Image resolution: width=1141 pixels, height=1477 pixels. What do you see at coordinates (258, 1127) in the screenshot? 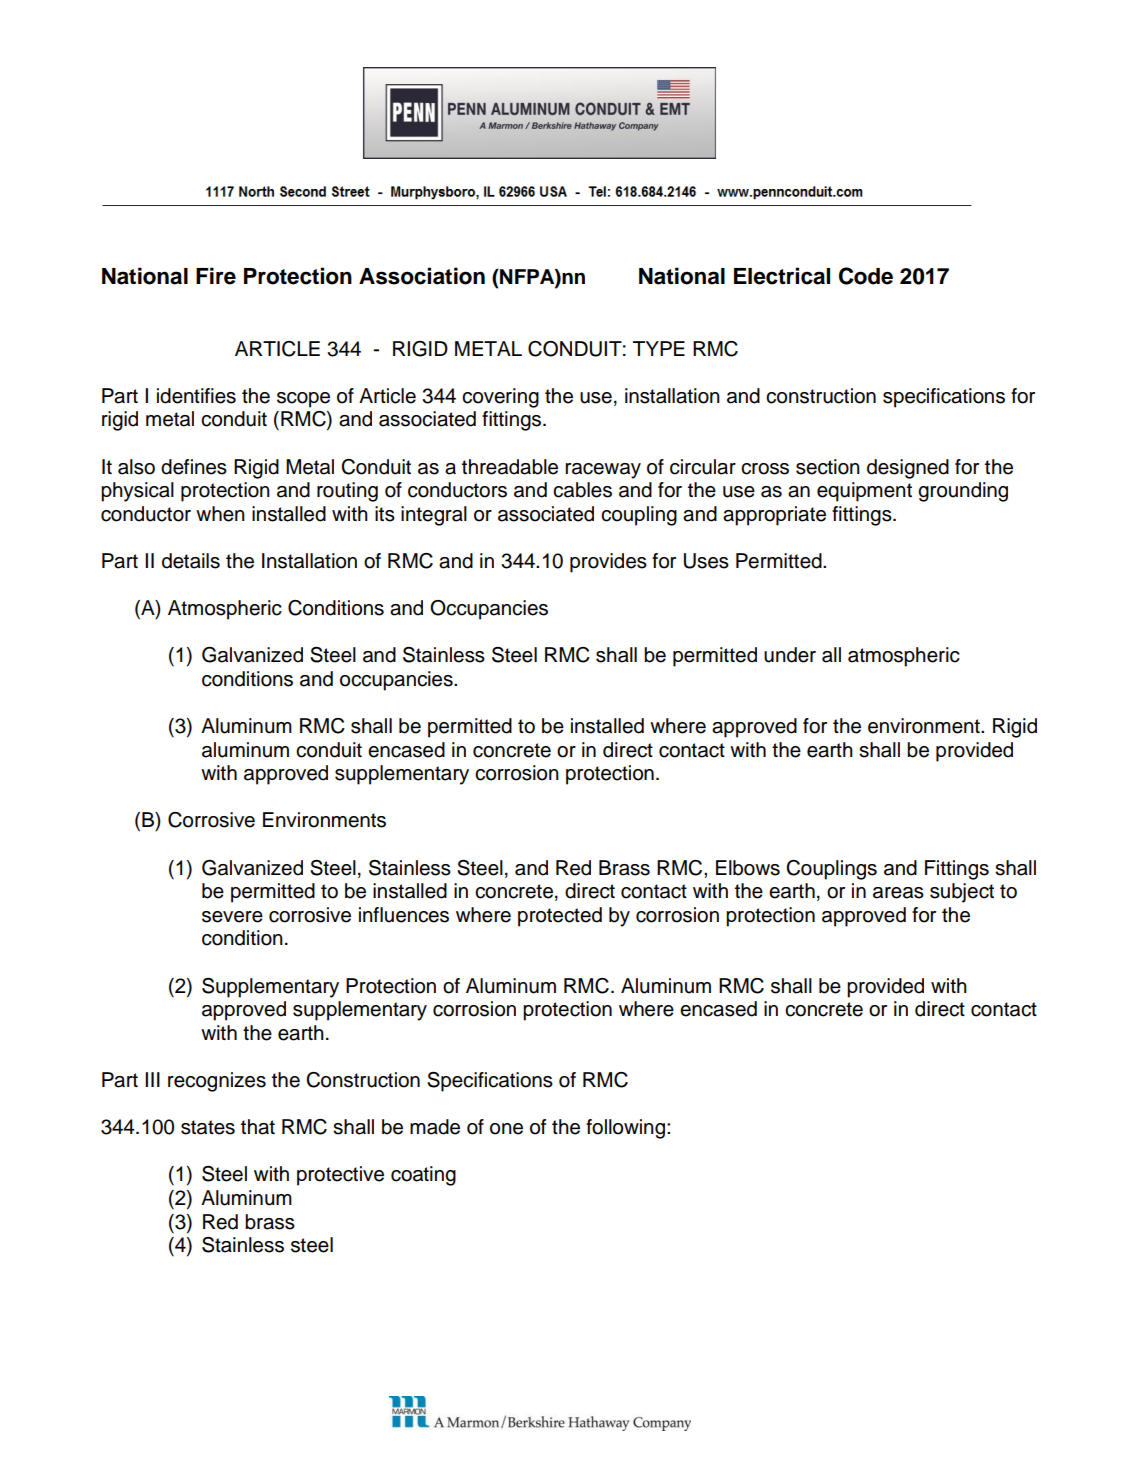
I see `that` at bounding box center [258, 1127].
